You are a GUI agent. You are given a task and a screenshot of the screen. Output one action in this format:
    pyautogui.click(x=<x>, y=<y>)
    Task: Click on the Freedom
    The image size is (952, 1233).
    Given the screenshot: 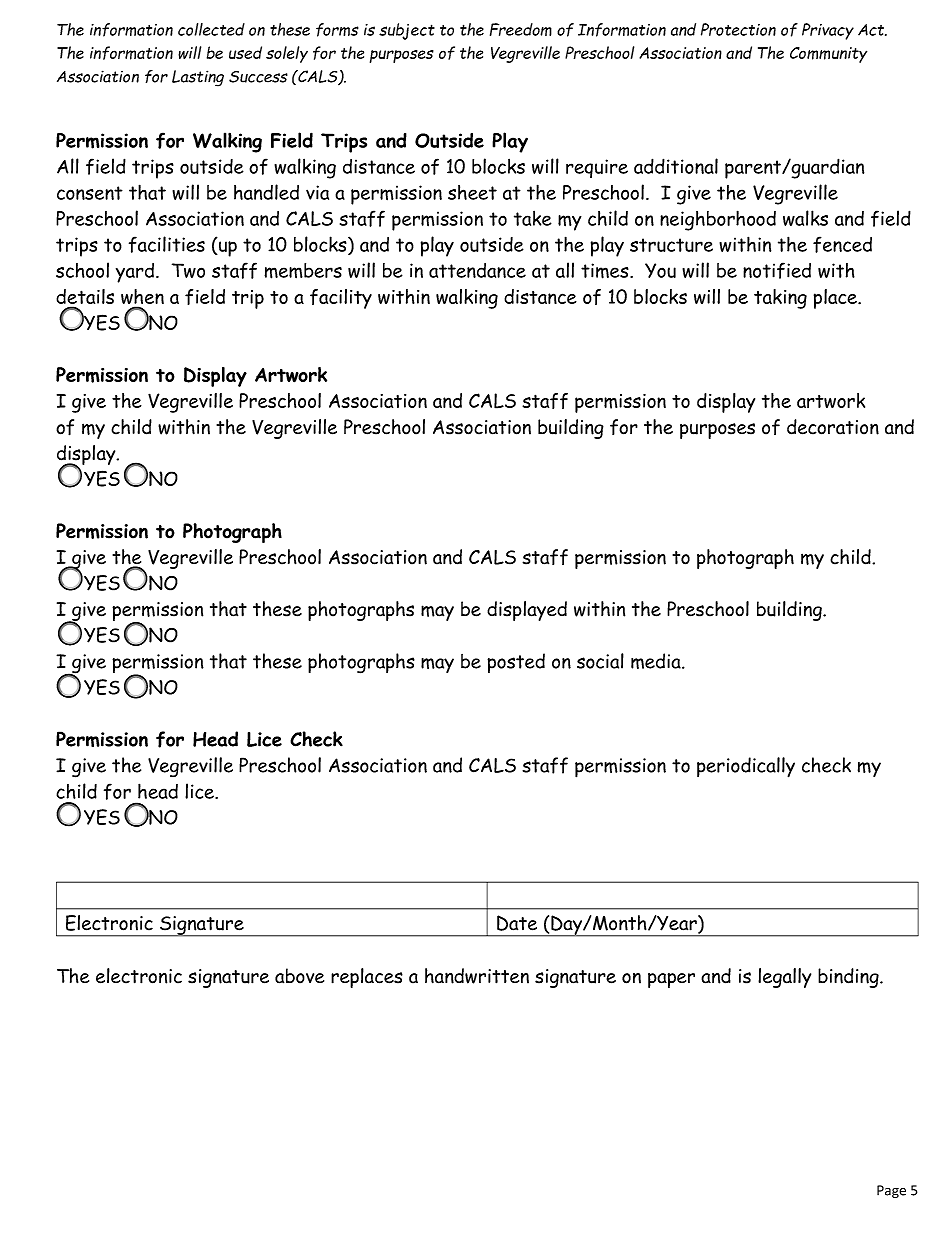 What is the action you would take?
    pyautogui.click(x=521, y=29)
